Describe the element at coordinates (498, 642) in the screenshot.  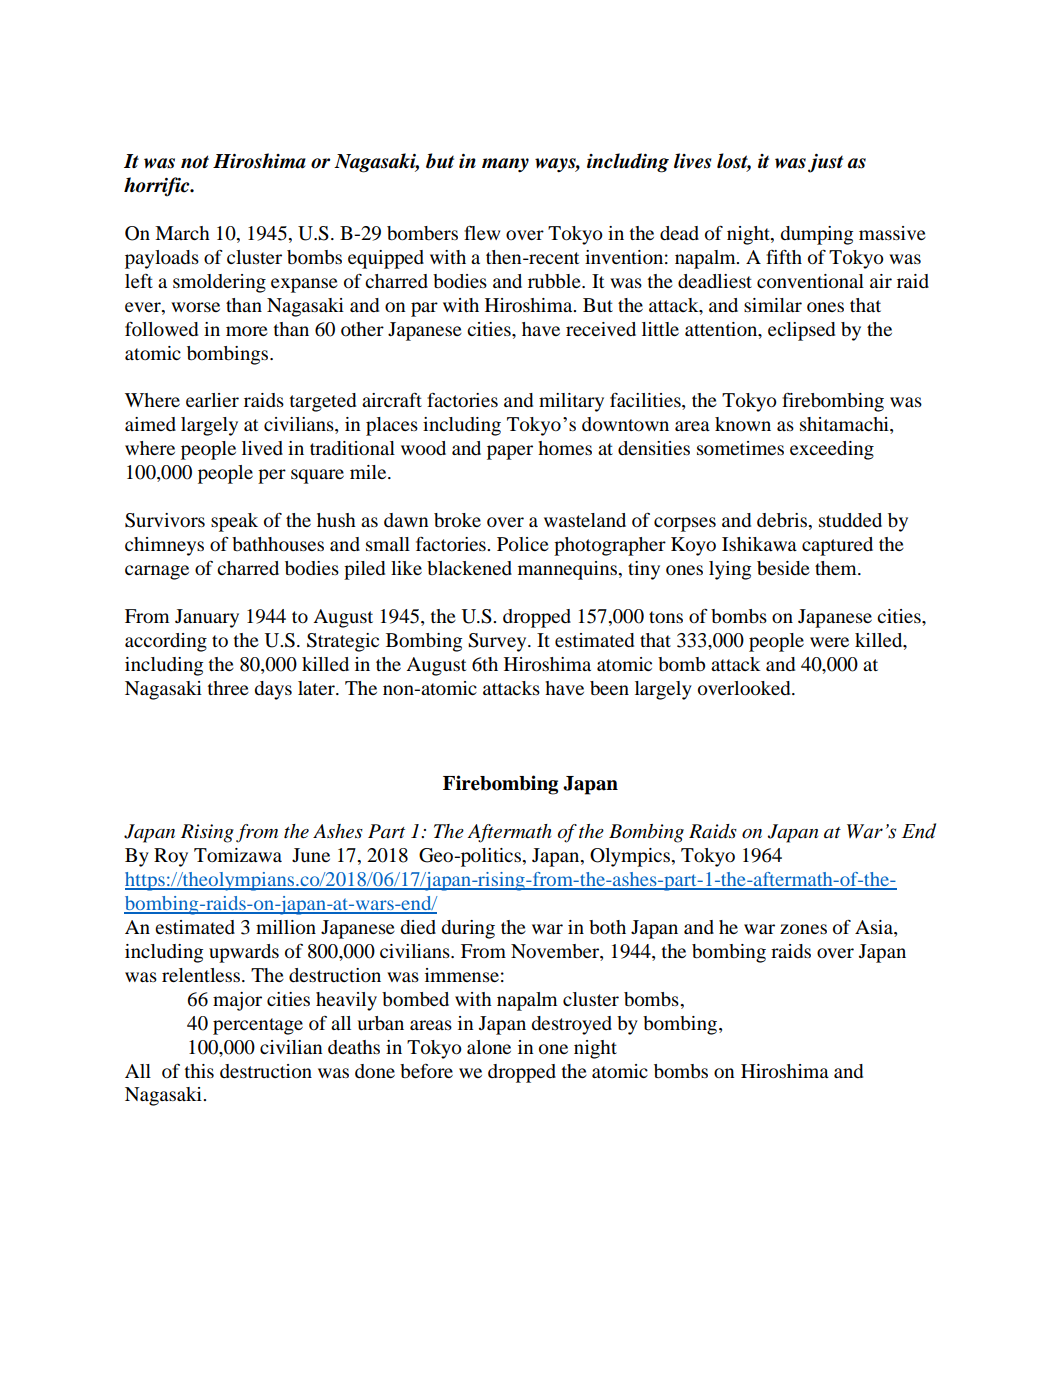
I see `Survey` at that location.
